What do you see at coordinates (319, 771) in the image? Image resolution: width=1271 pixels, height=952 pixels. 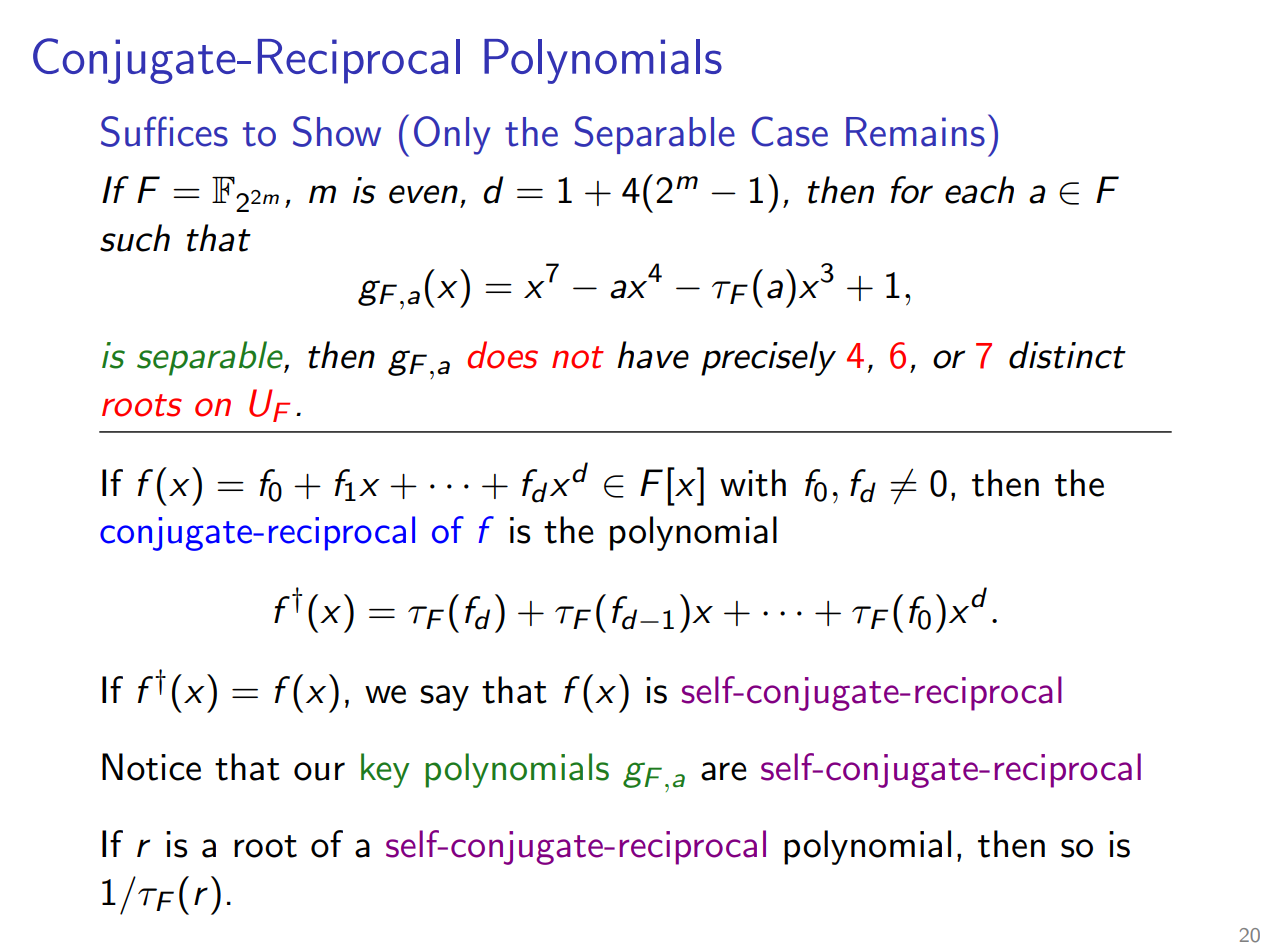 I see `our` at bounding box center [319, 771].
